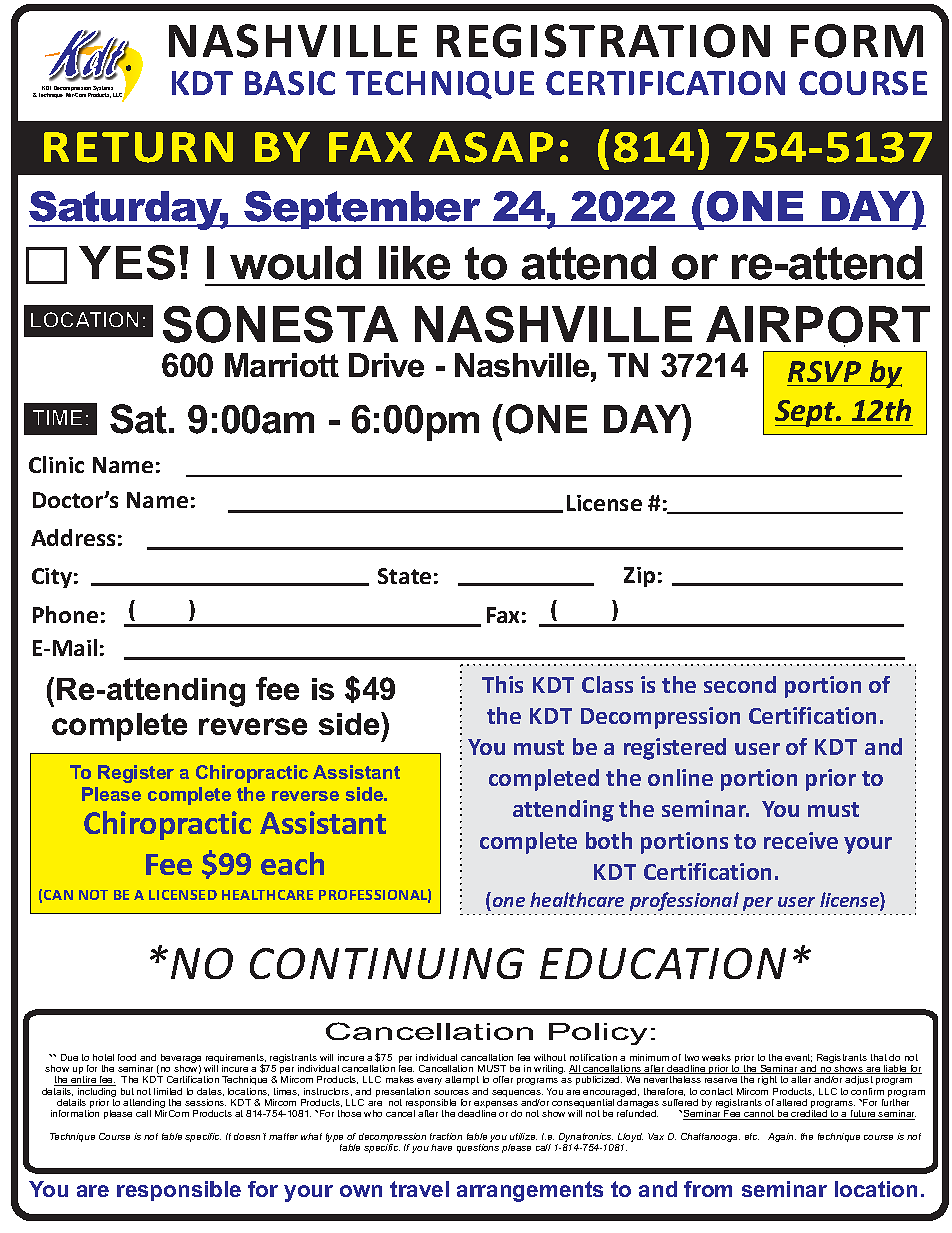 The width and height of the screenshot is (952, 1233). What do you see at coordinates (603, 41) in the screenshot?
I see `REGISTRATION` at bounding box center [603, 41].
